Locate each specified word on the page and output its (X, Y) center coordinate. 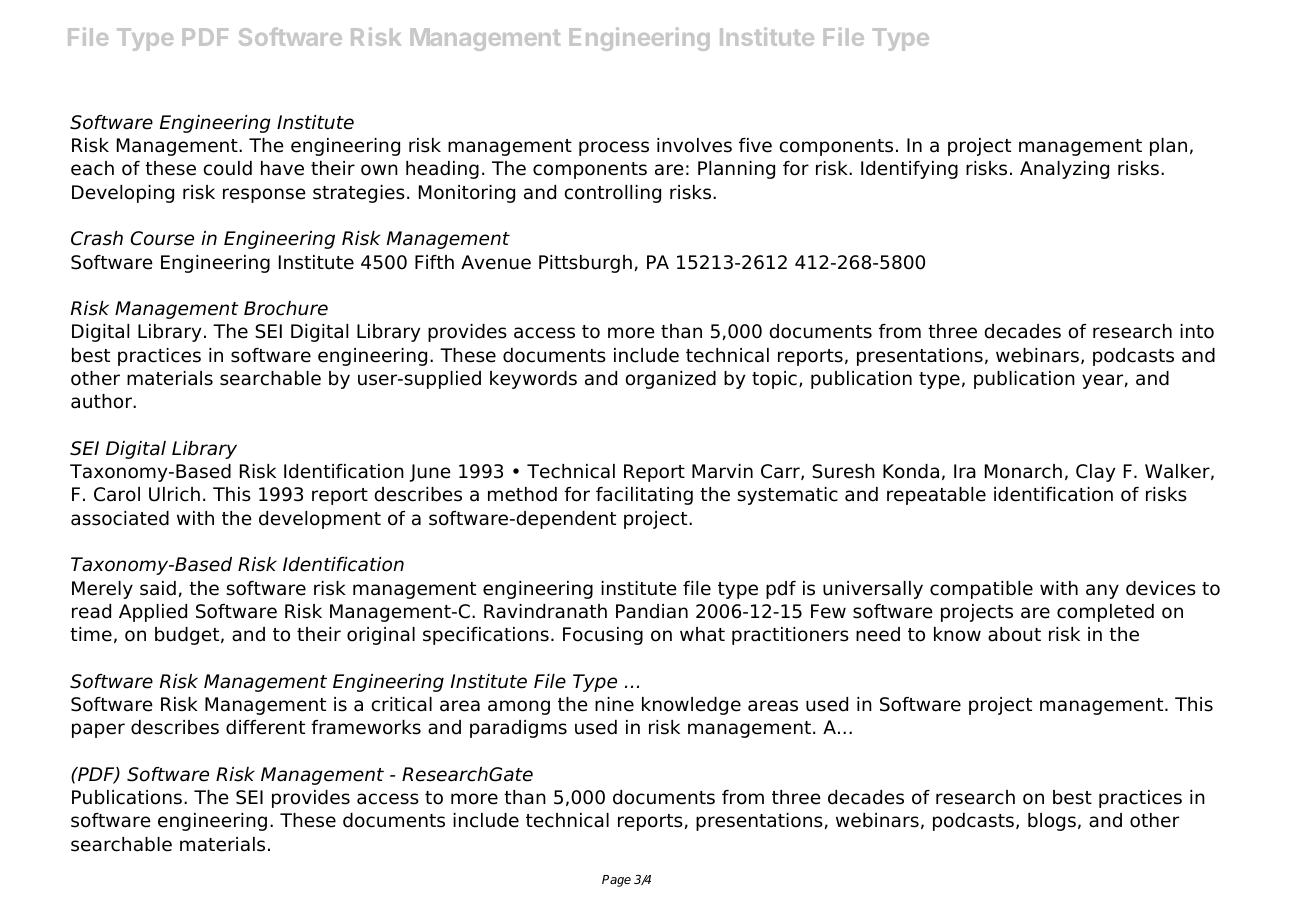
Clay (1096, 473)
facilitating (644, 496)
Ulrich (174, 494)
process (614, 148)
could (228, 168)
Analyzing (1064, 170)
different (265, 727)
